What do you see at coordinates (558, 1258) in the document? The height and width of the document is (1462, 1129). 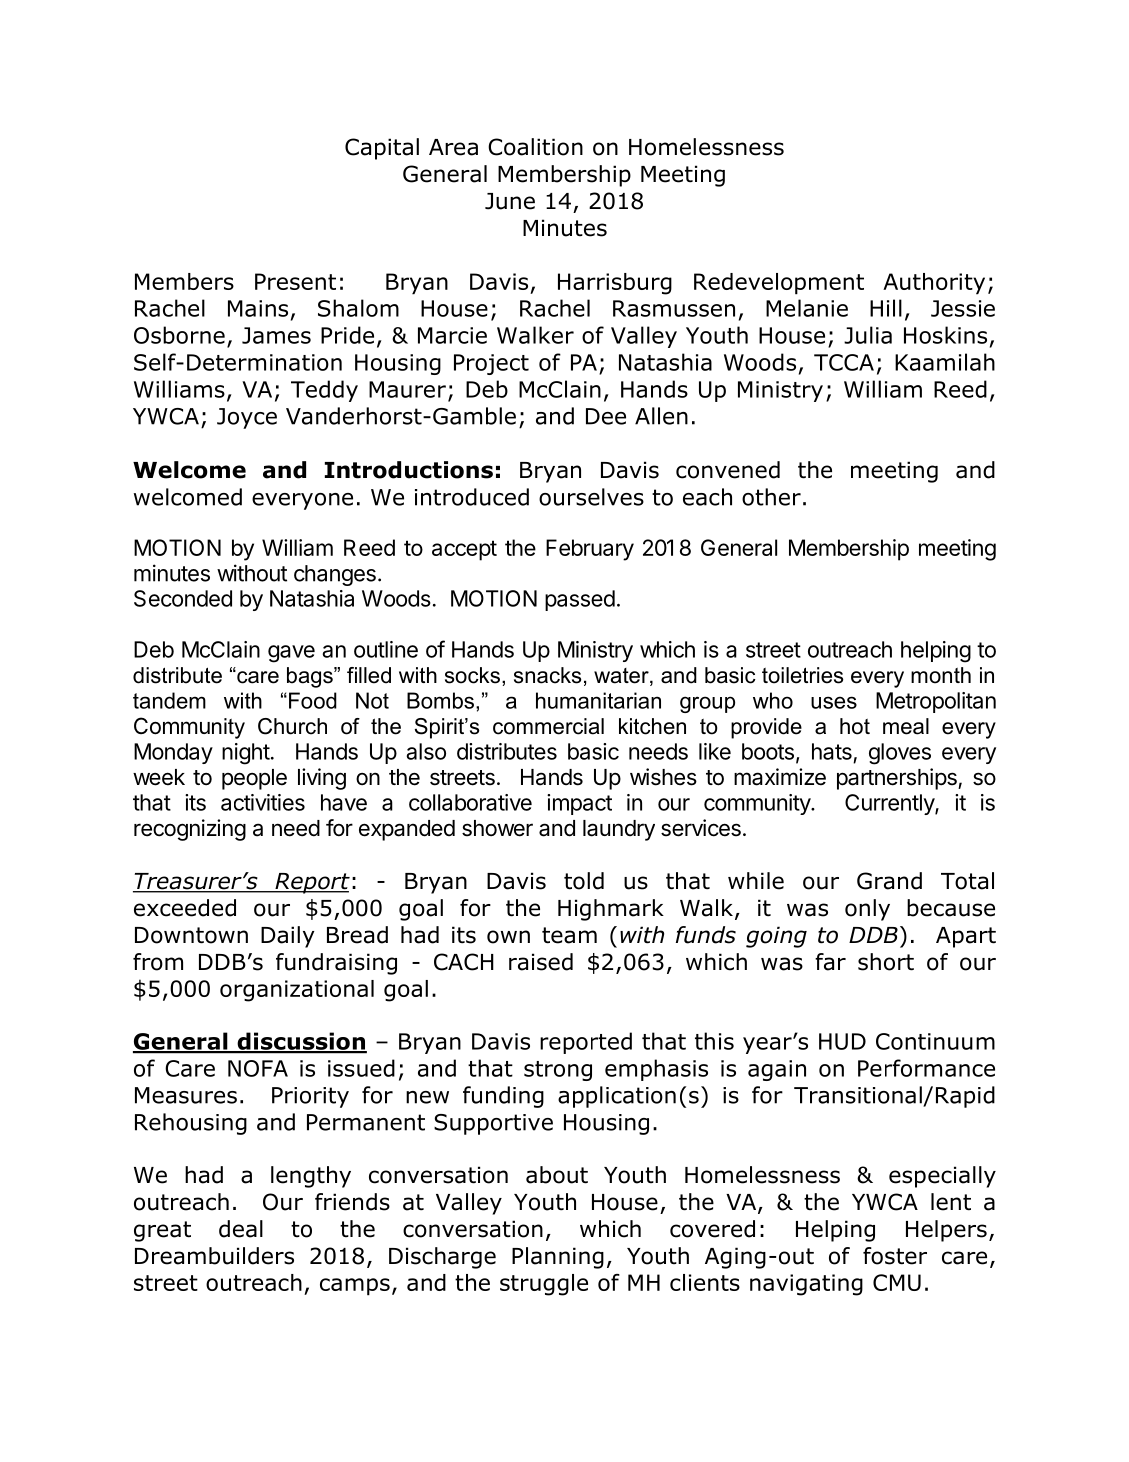 I see `Planning` at bounding box center [558, 1258].
